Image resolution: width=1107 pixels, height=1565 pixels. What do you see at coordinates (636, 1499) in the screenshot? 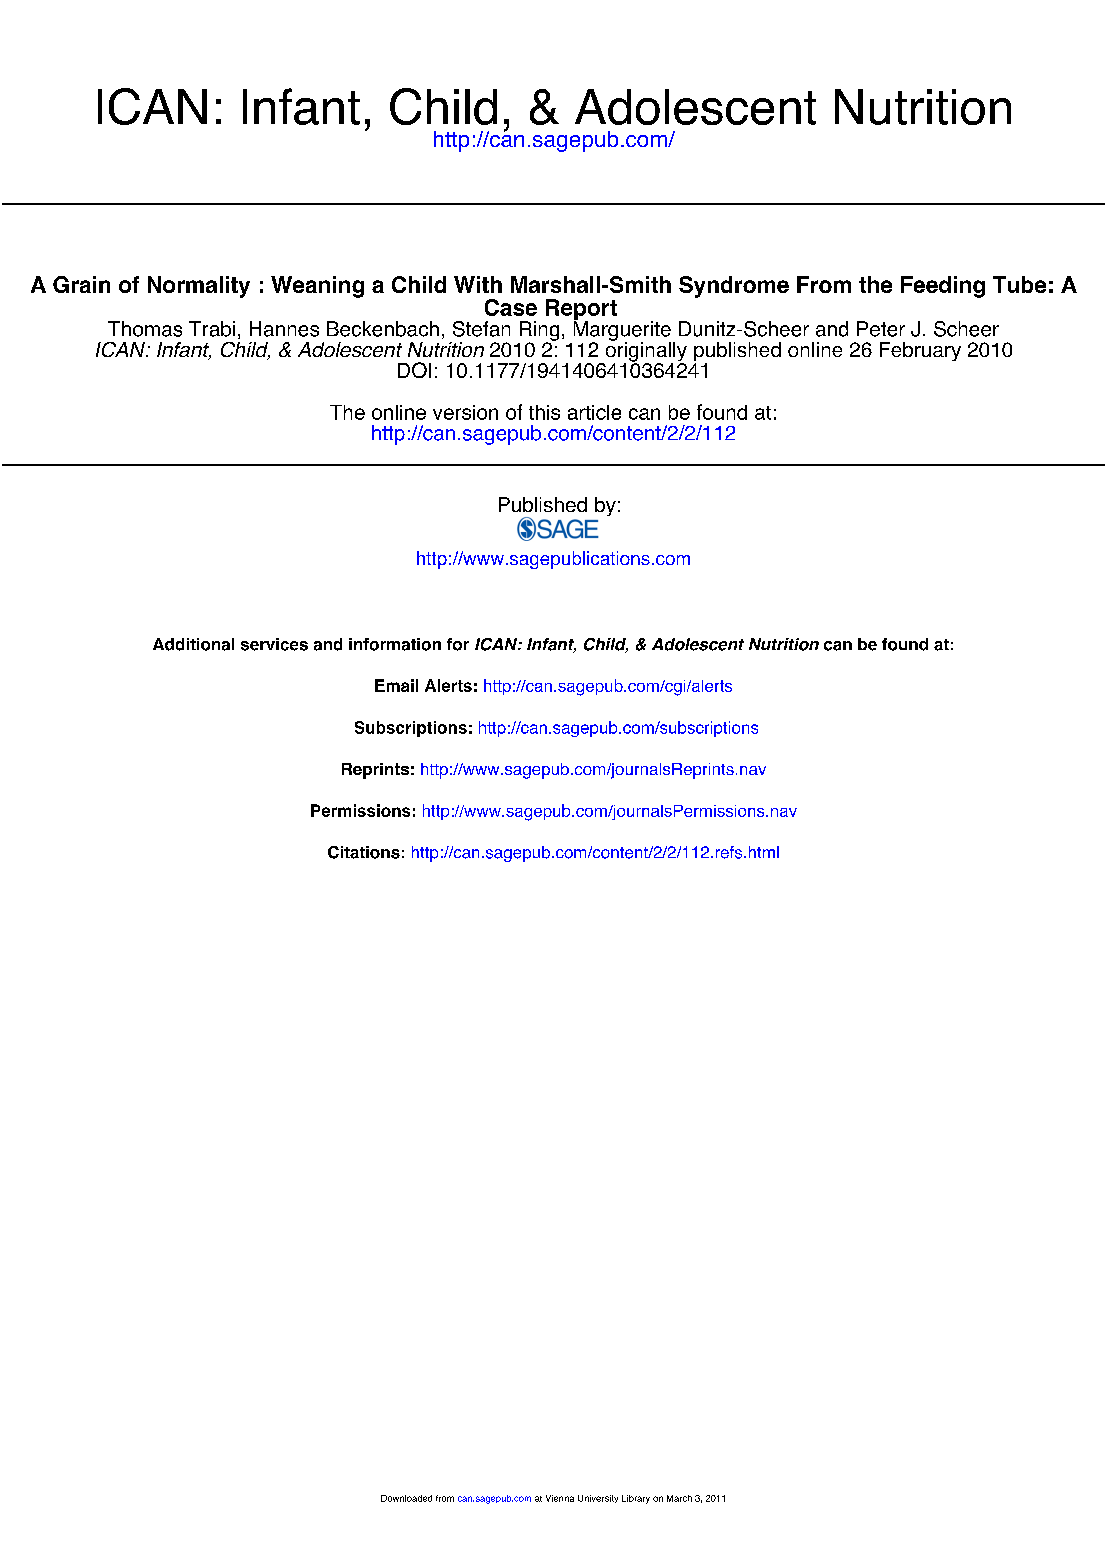
I see `Library` at bounding box center [636, 1499].
